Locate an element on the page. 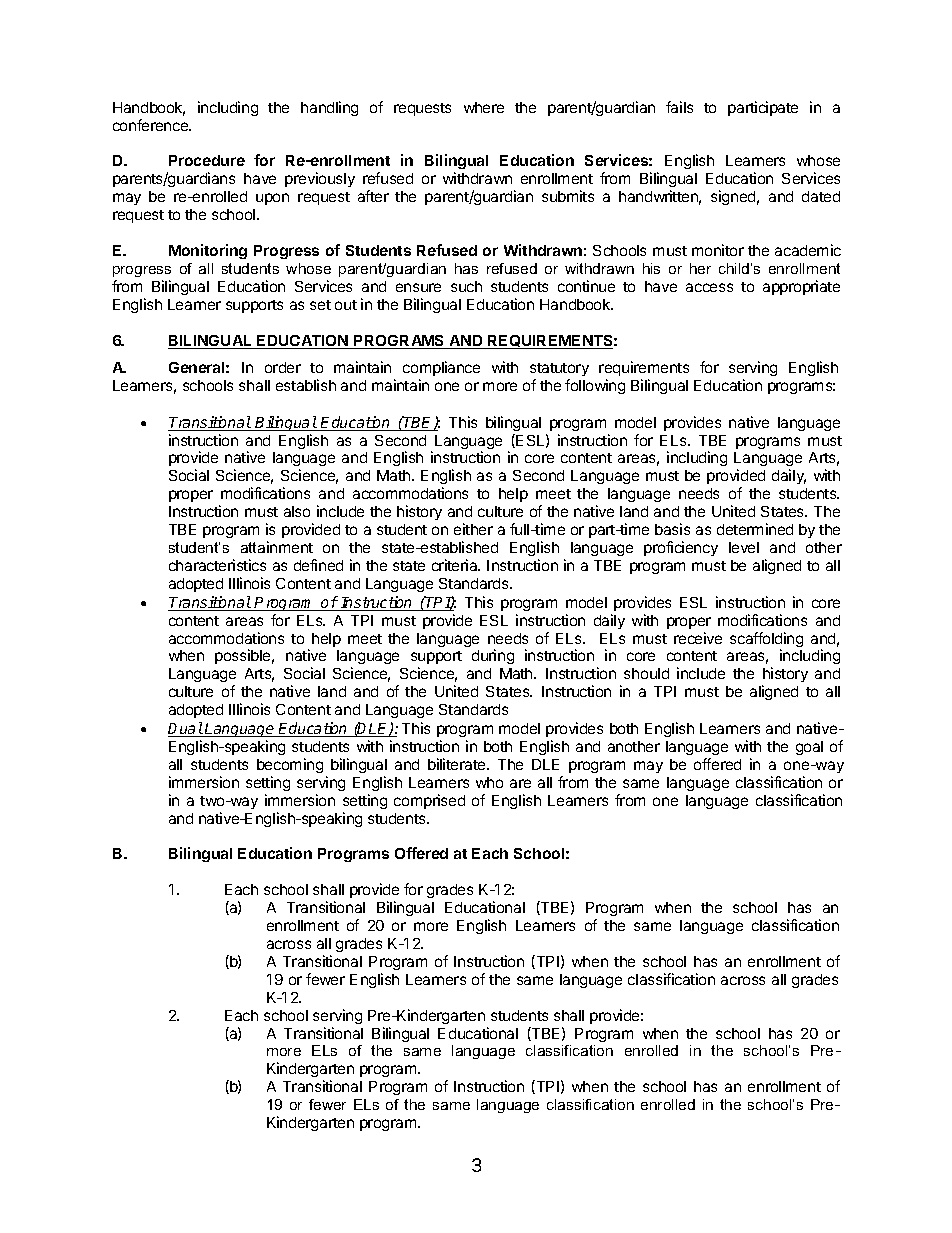 The height and width of the document is (1233, 952). out is located at coordinates (346, 305).
